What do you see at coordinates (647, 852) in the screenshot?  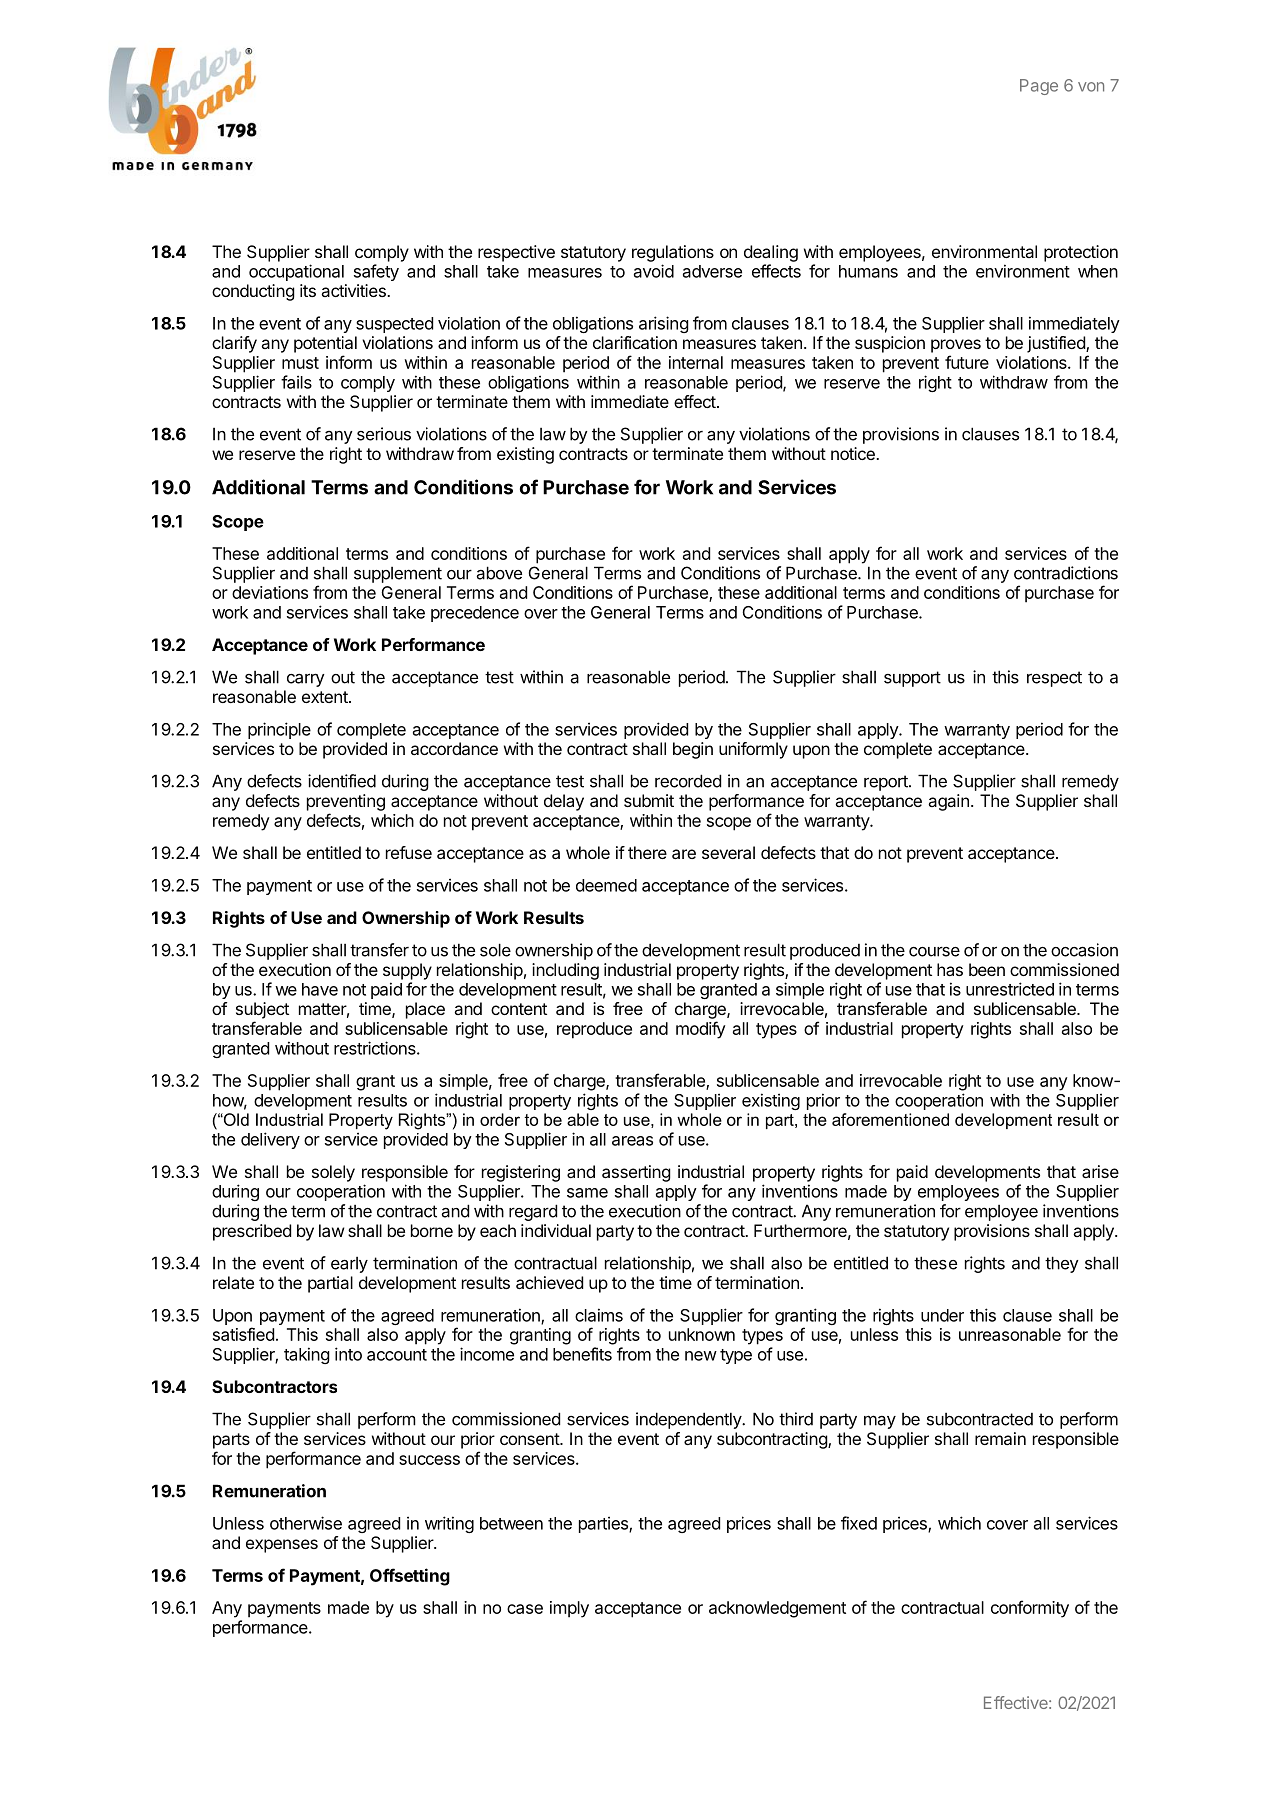 I see `there` at bounding box center [647, 852].
